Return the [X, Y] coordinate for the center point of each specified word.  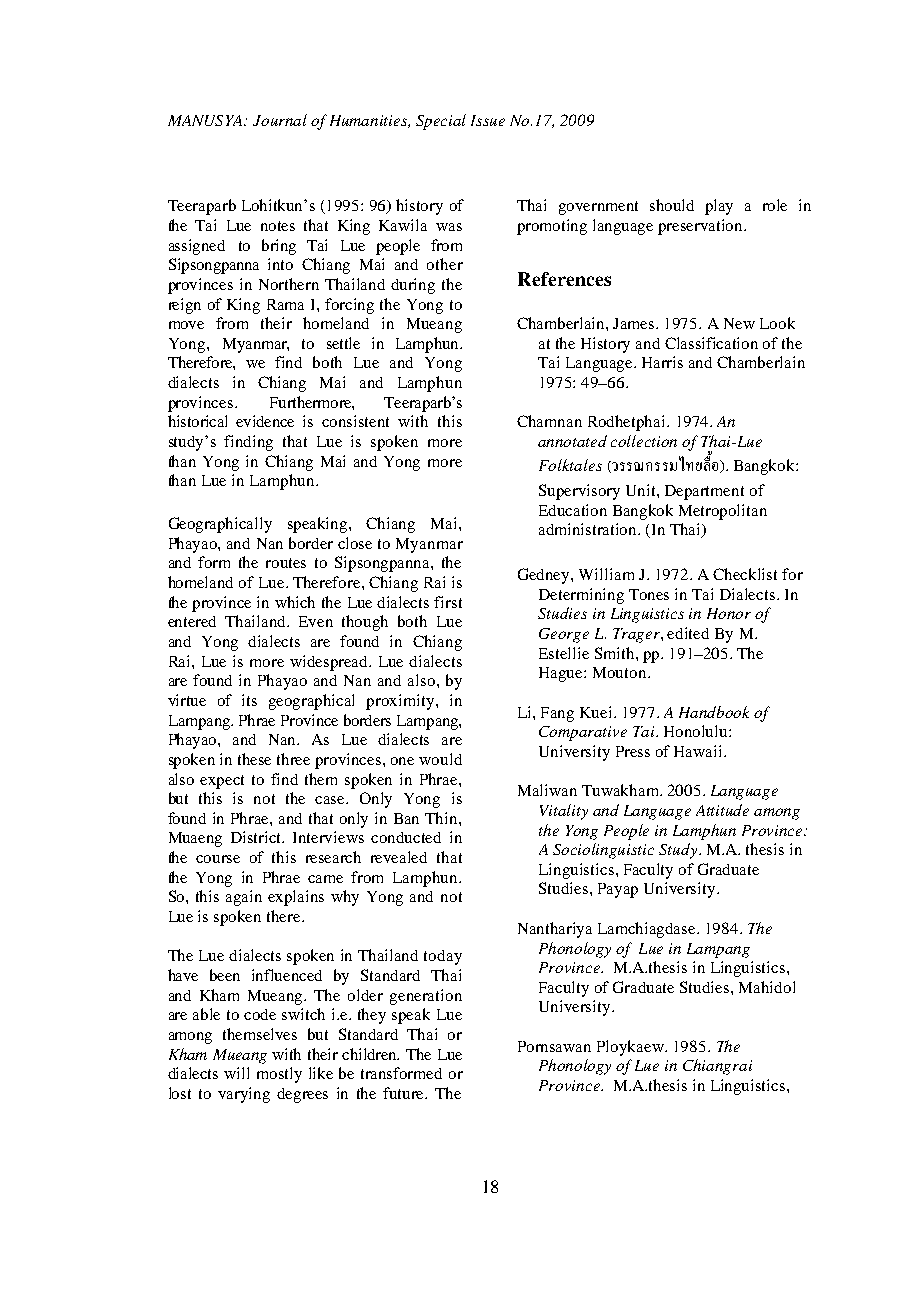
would [440, 759]
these [254, 759]
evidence [265, 421]
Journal [280, 120]
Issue [488, 120]
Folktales [570, 465]
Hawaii [699, 751]
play [719, 207]
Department [704, 492]
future [405, 1093]
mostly [279, 1075]
